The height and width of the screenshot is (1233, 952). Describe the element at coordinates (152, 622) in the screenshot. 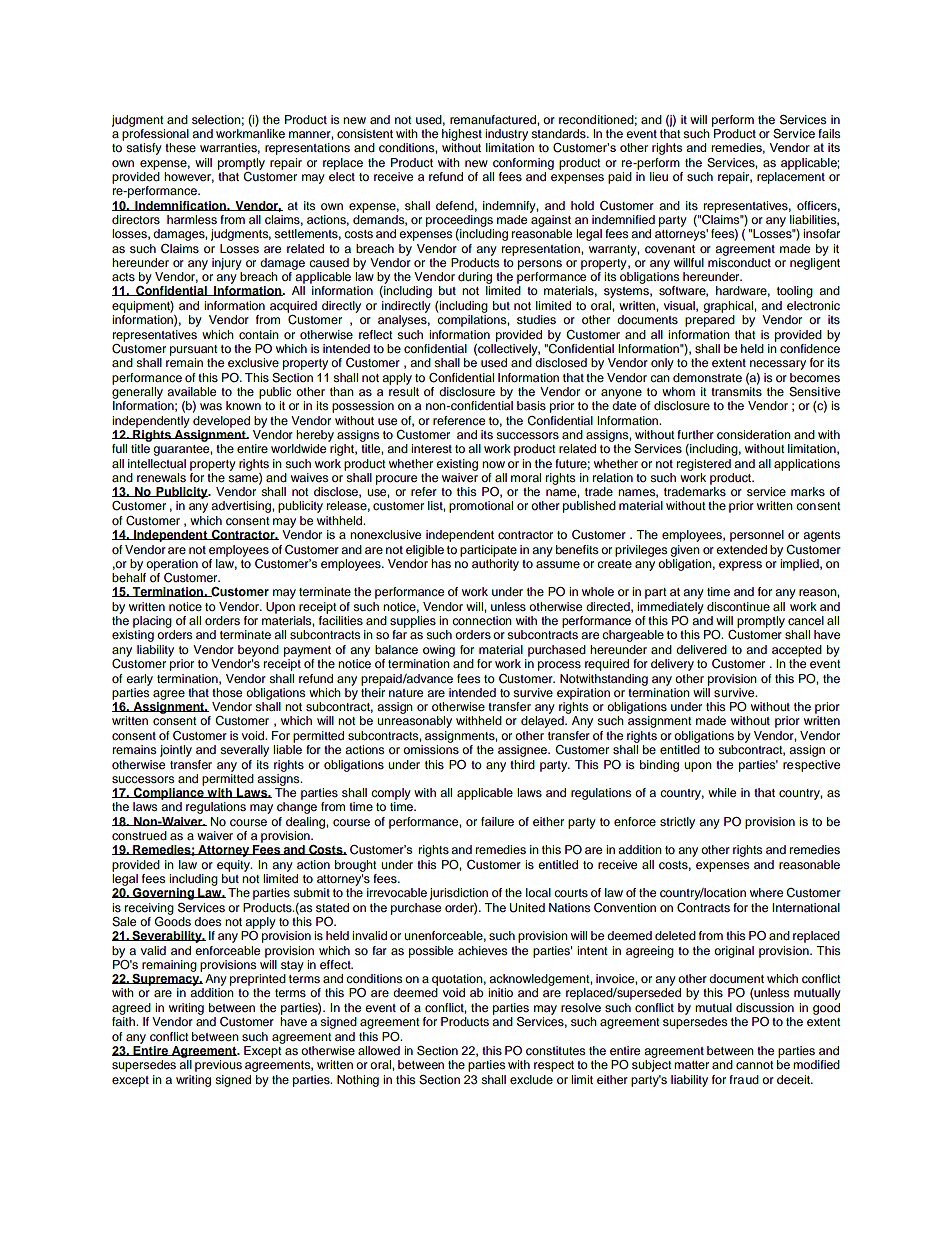

I see `placing` at that location.
